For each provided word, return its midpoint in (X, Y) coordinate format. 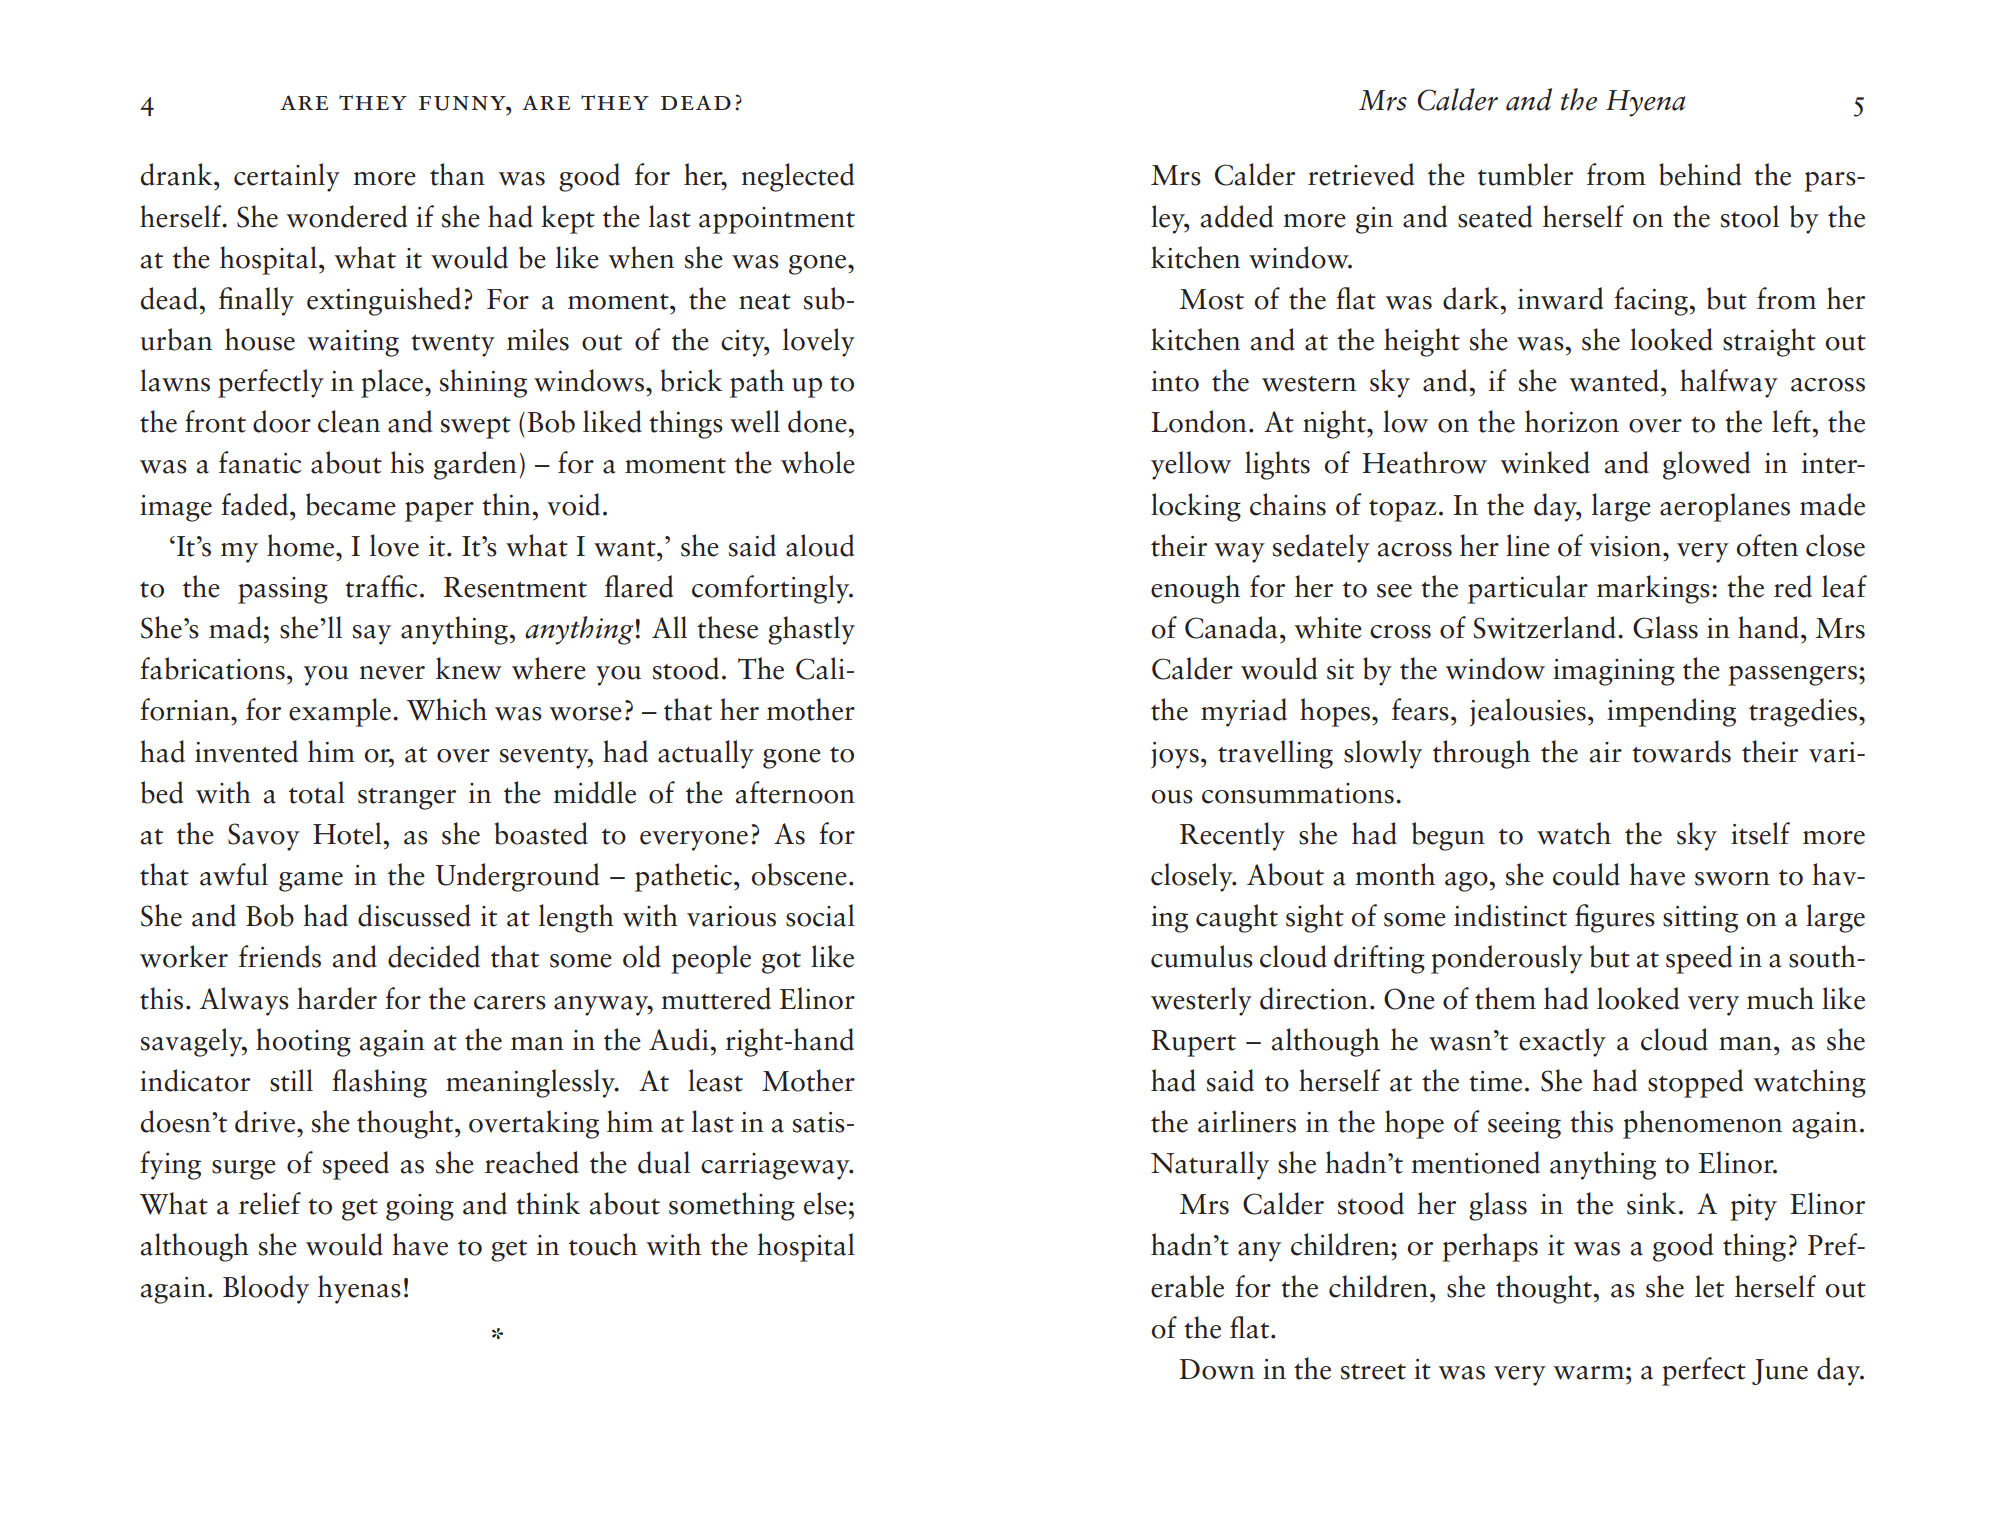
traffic (381, 586)
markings (1653, 589)
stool (1750, 216)
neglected (797, 177)
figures (1615, 918)
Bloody (266, 1289)
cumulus (1202, 956)
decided (434, 956)
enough (1195, 589)
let (1709, 1286)
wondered (347, 216)
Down (1217, 1369)
